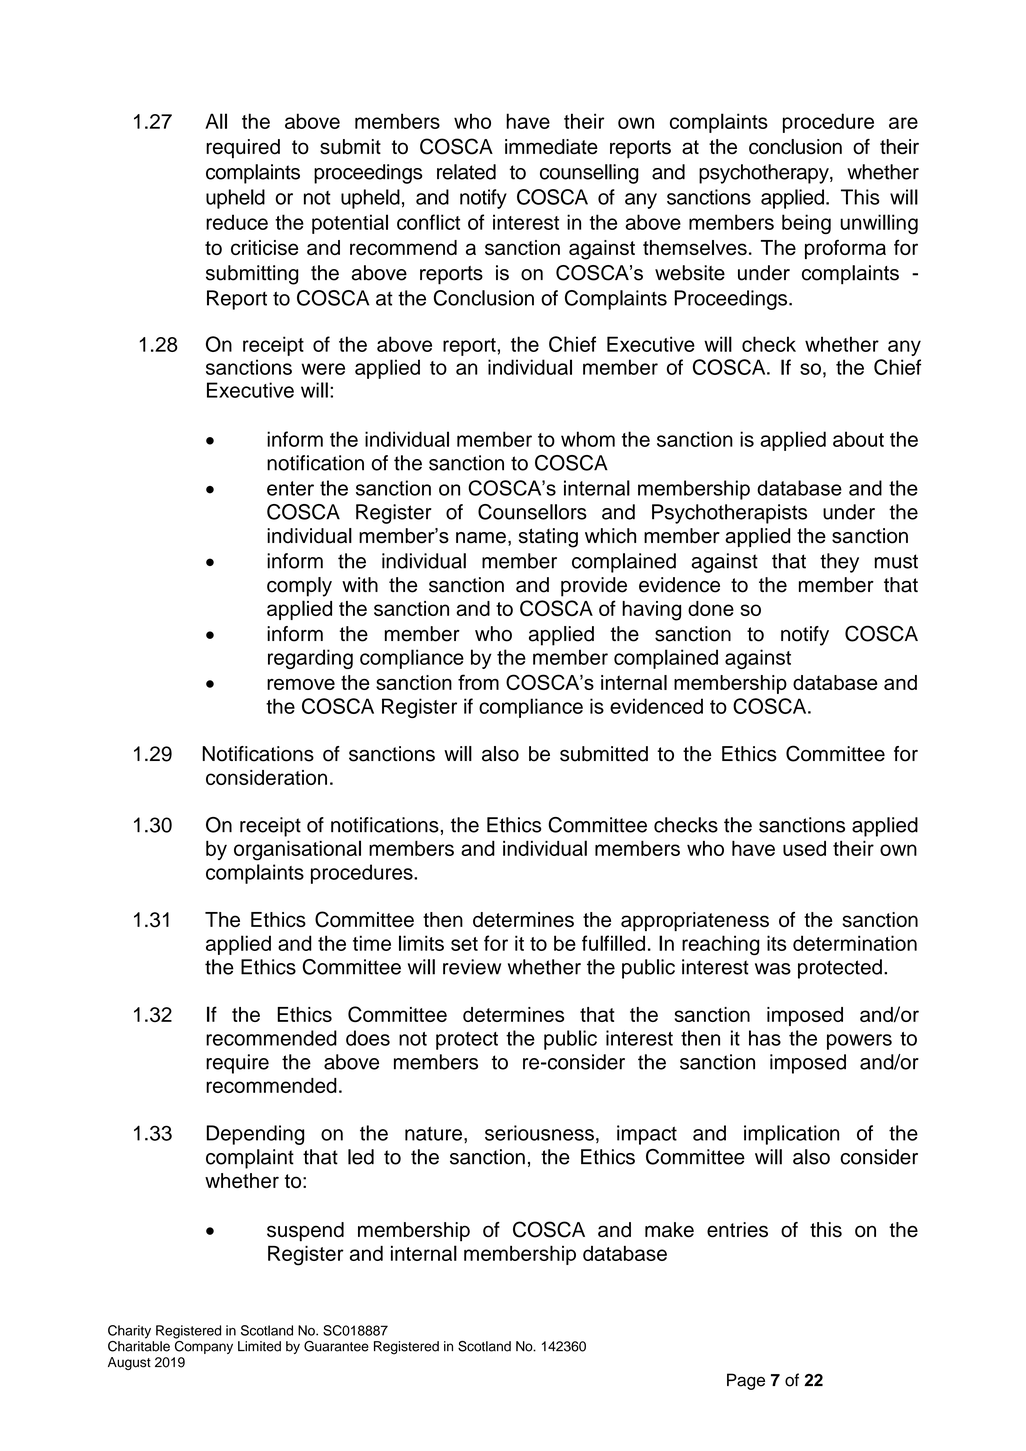  Describe the element at coordinates (746, 1381) in the screenshot. I see `Page` at that location.
